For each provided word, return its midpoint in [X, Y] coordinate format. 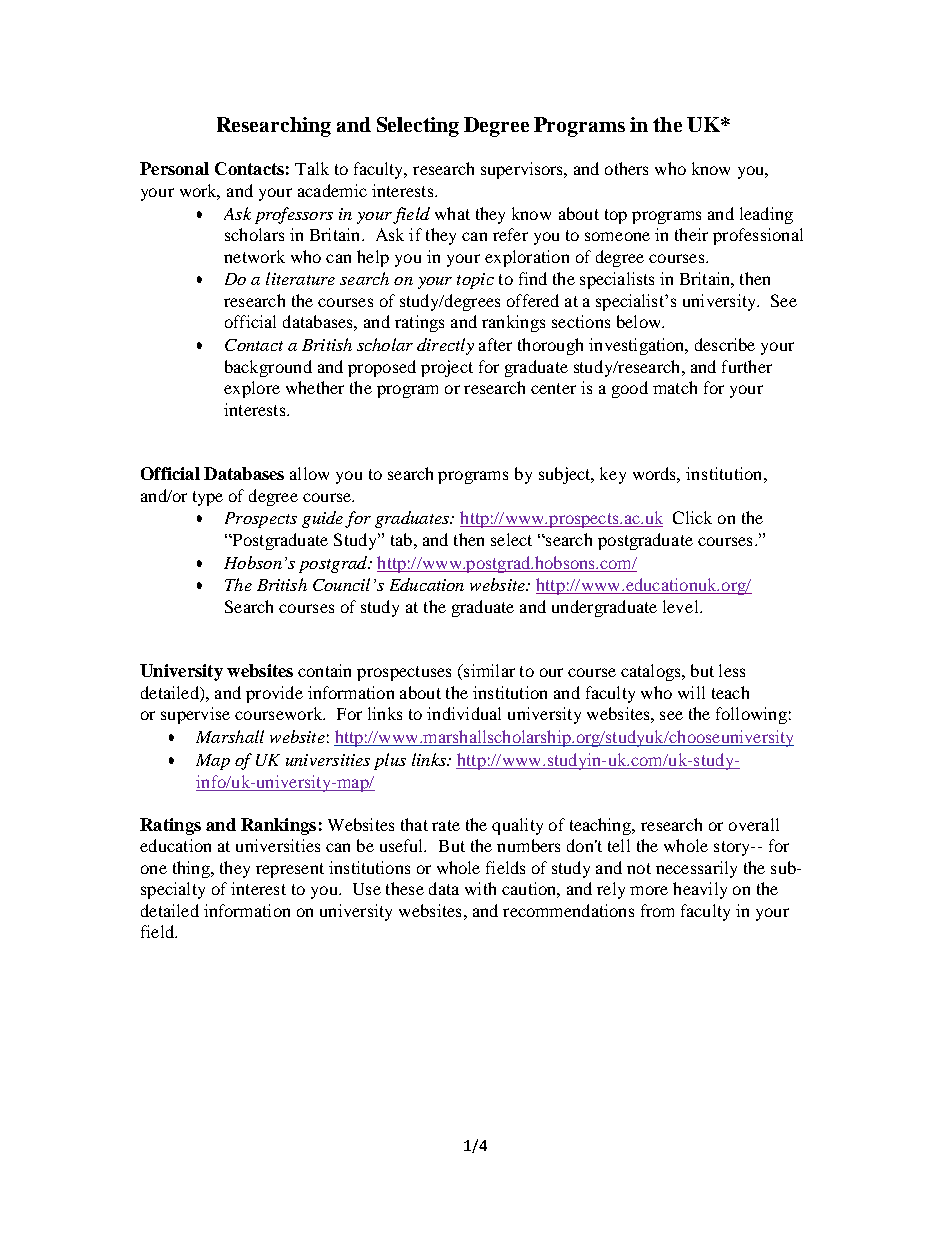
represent [290, 870]
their [691, 234]
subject [566, 475]
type [208, 498]
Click [692, 517]
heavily [700, 890]
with [480, 888]
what [452, 213]
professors [294, 215]
